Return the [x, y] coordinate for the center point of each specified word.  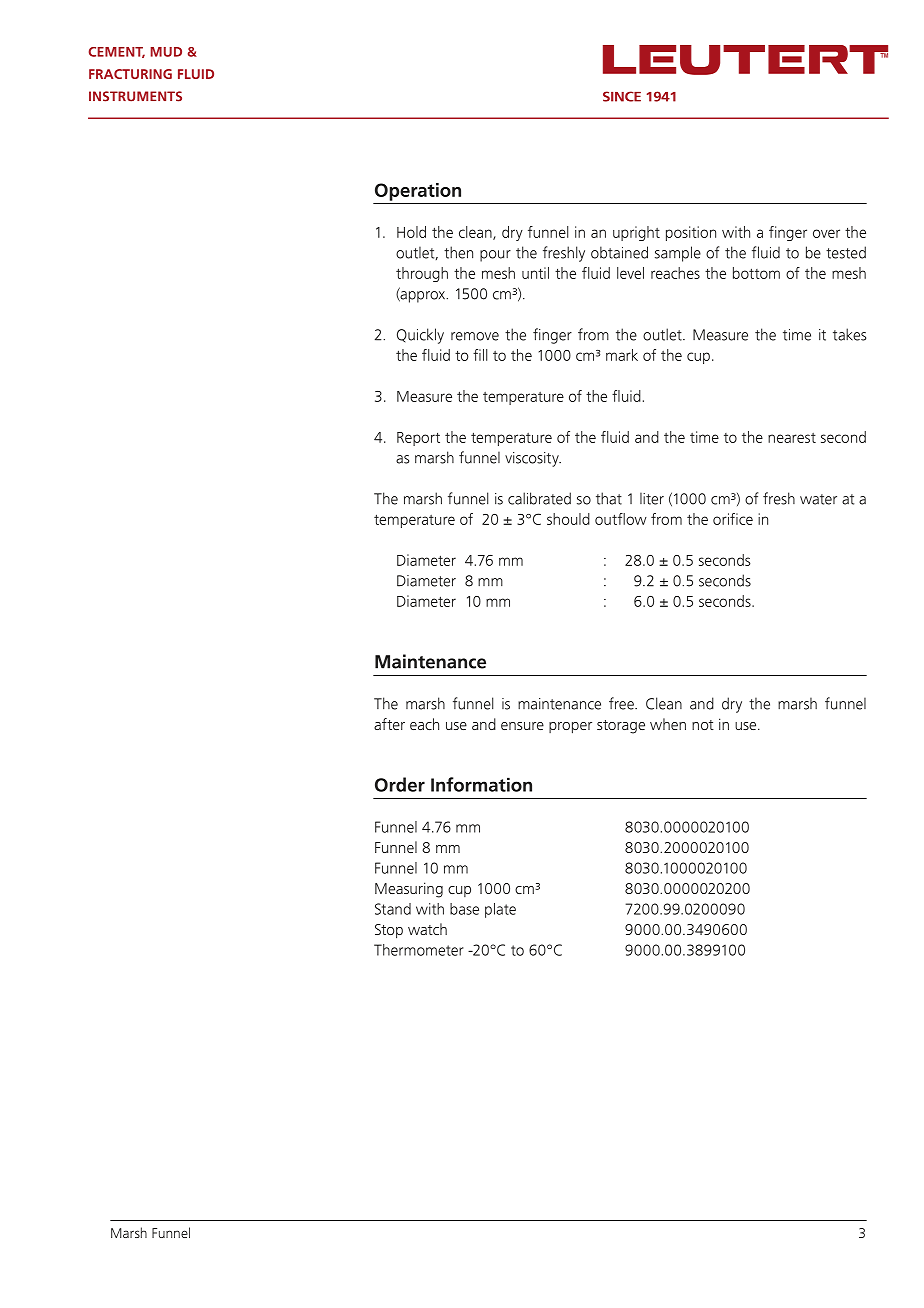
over [826, 233]
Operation [418, 192]
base [464, 909]
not [703, 725]
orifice [733, 519]
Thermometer [419, 950]
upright [636, 233]
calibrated [539, 498]
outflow [621, 519]
